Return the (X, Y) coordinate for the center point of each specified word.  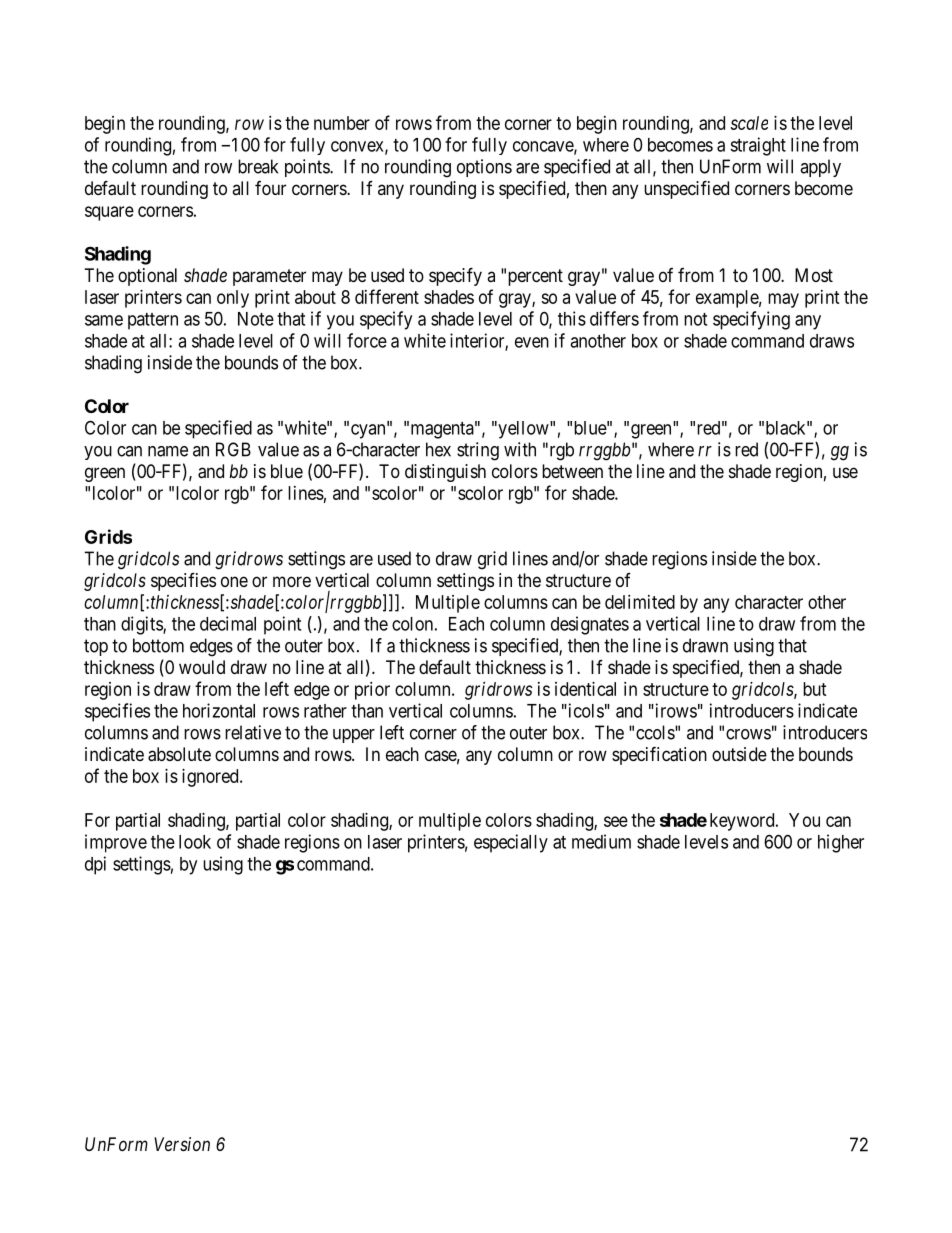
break (258, 166)
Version (182, 1144)
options (484, 168)
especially (511, 843)
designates (590, 625)
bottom (158, 645)
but (815, 689)
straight (758, 146)
